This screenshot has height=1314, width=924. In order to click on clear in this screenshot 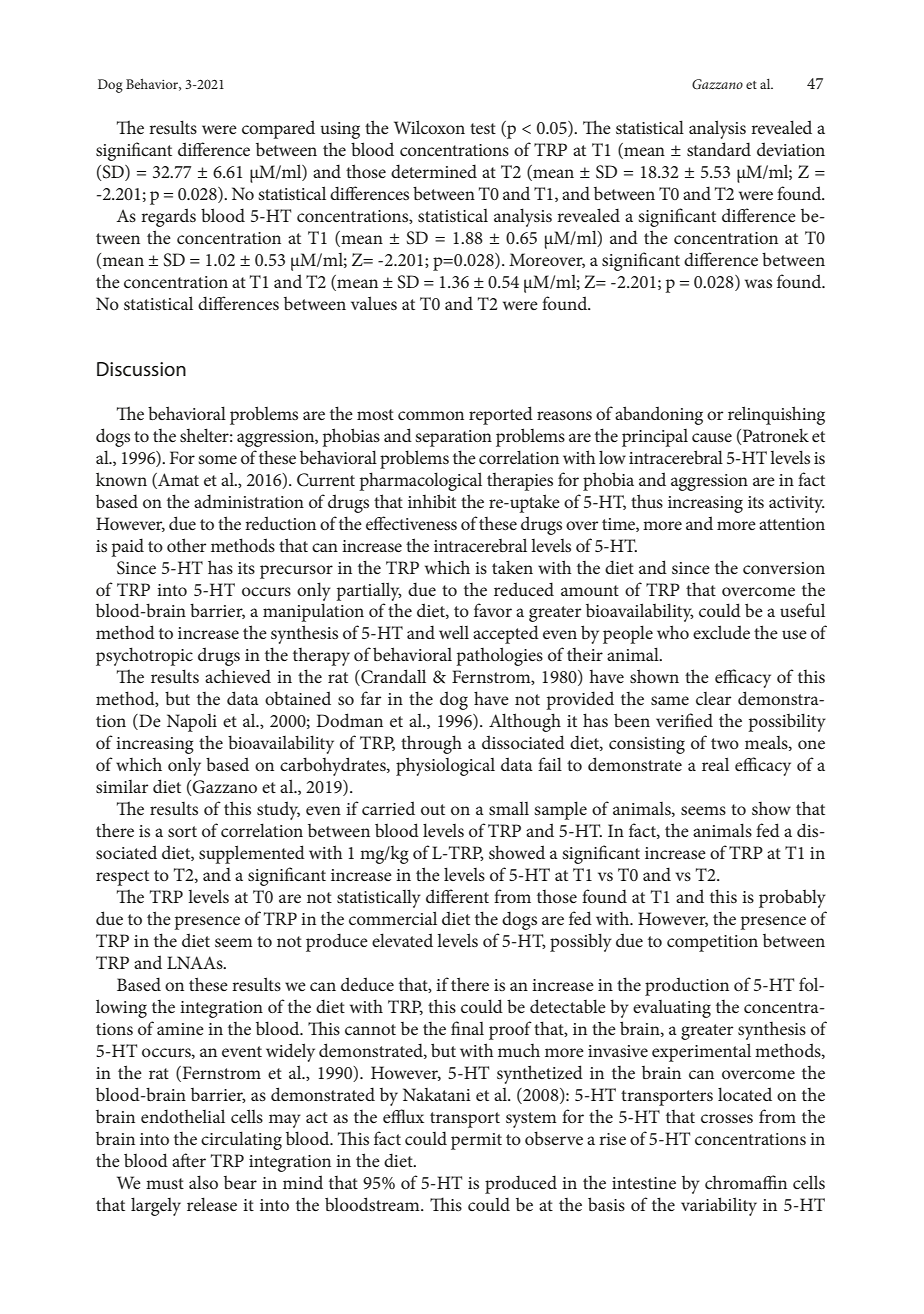, I will do `click(713, 698)`.
